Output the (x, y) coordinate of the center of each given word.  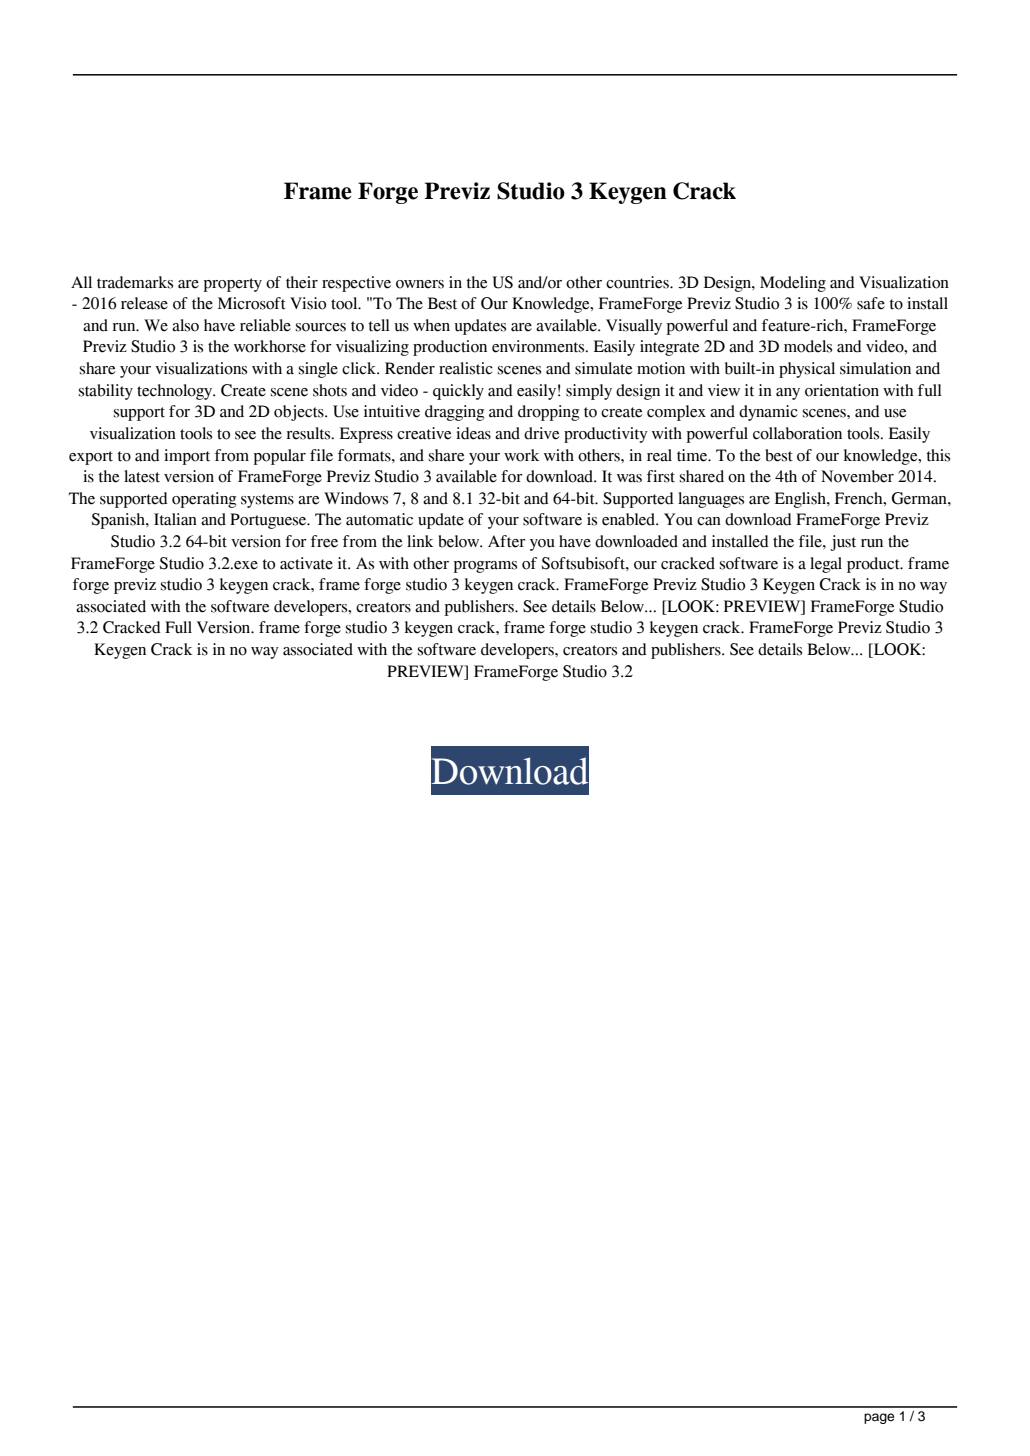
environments (539, 346)
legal (826, 565)
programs (485, 567)
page (879, 1418)
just (843, 543)
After (507, 541)
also (185, 325)
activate (306, 563)
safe (871, 303)
